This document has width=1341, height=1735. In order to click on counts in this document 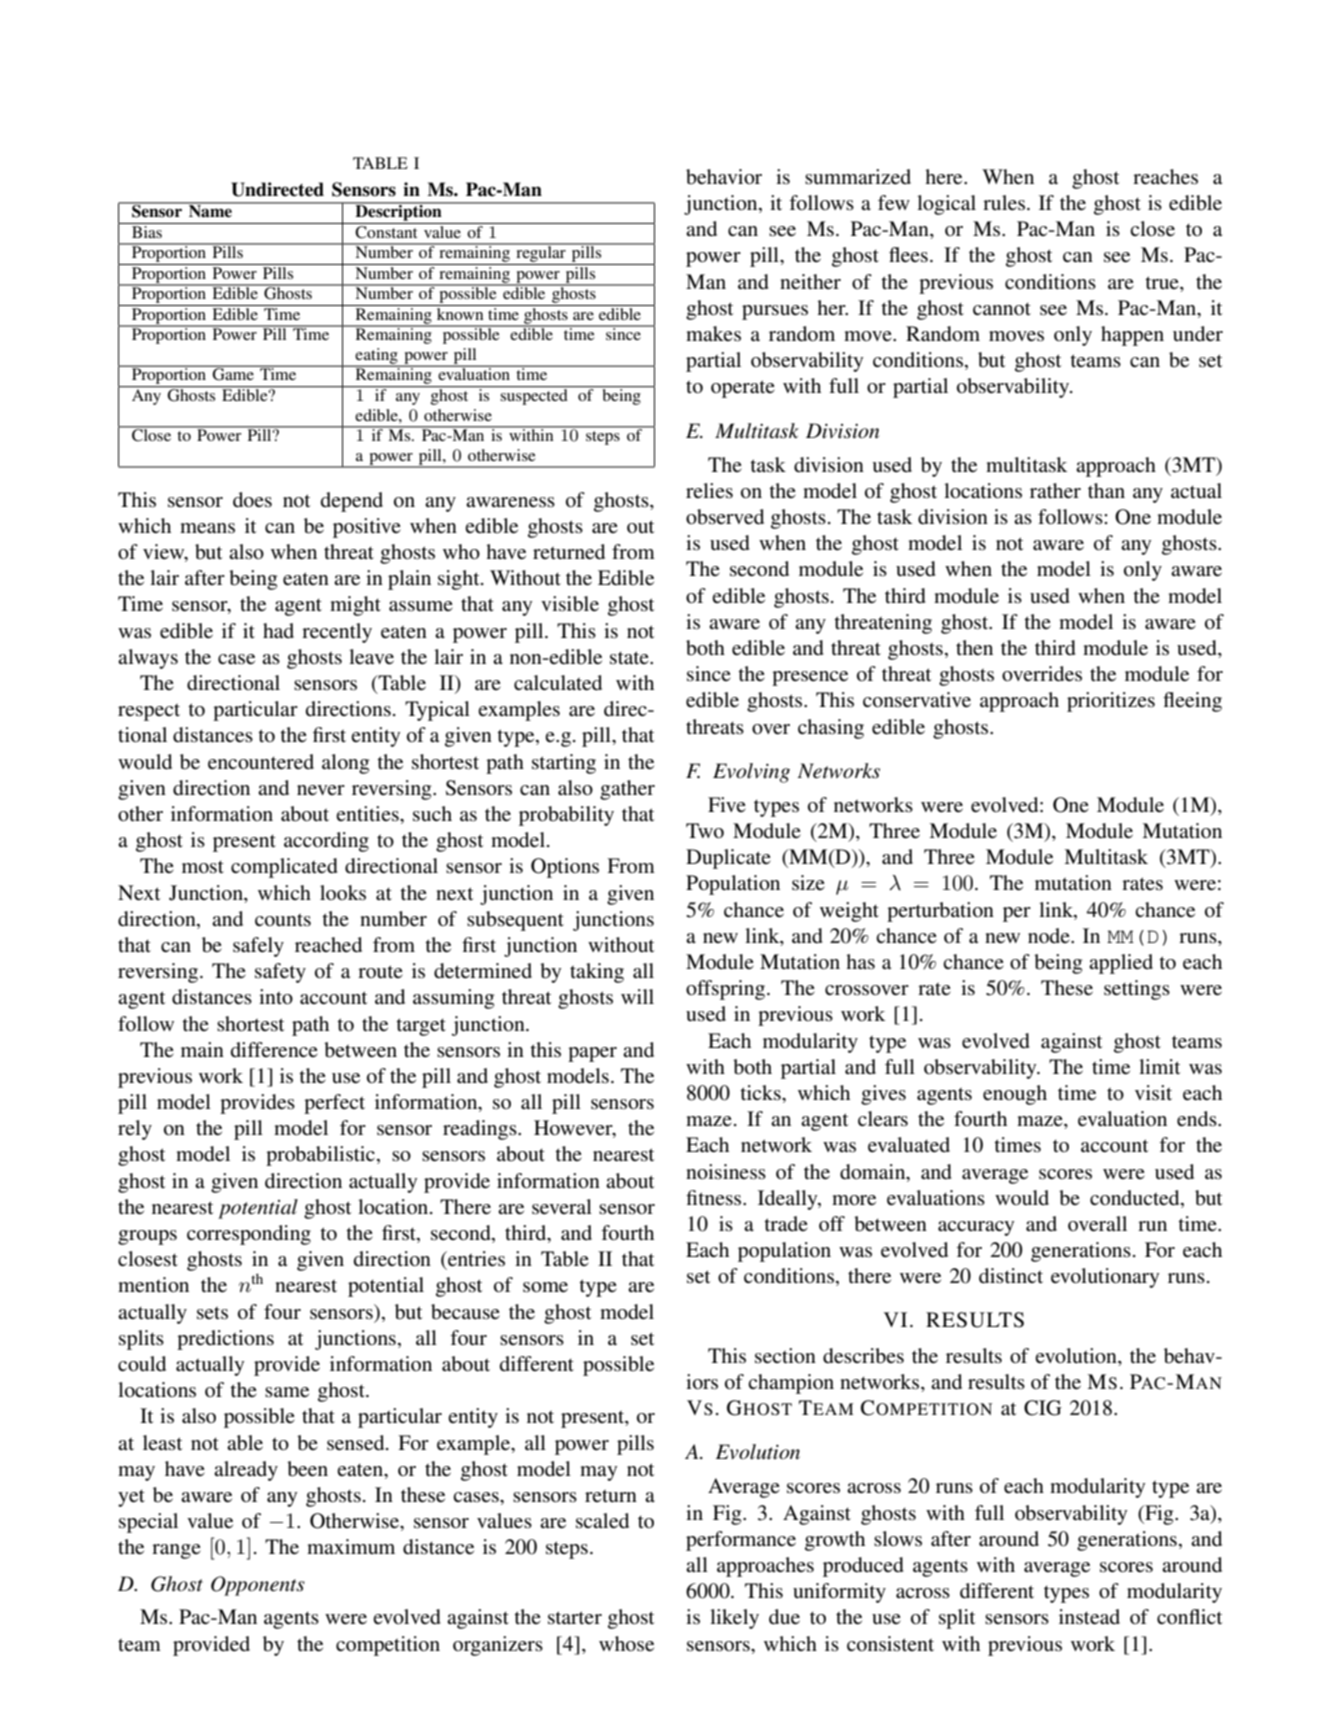, I will do `click(283, 920)`.
